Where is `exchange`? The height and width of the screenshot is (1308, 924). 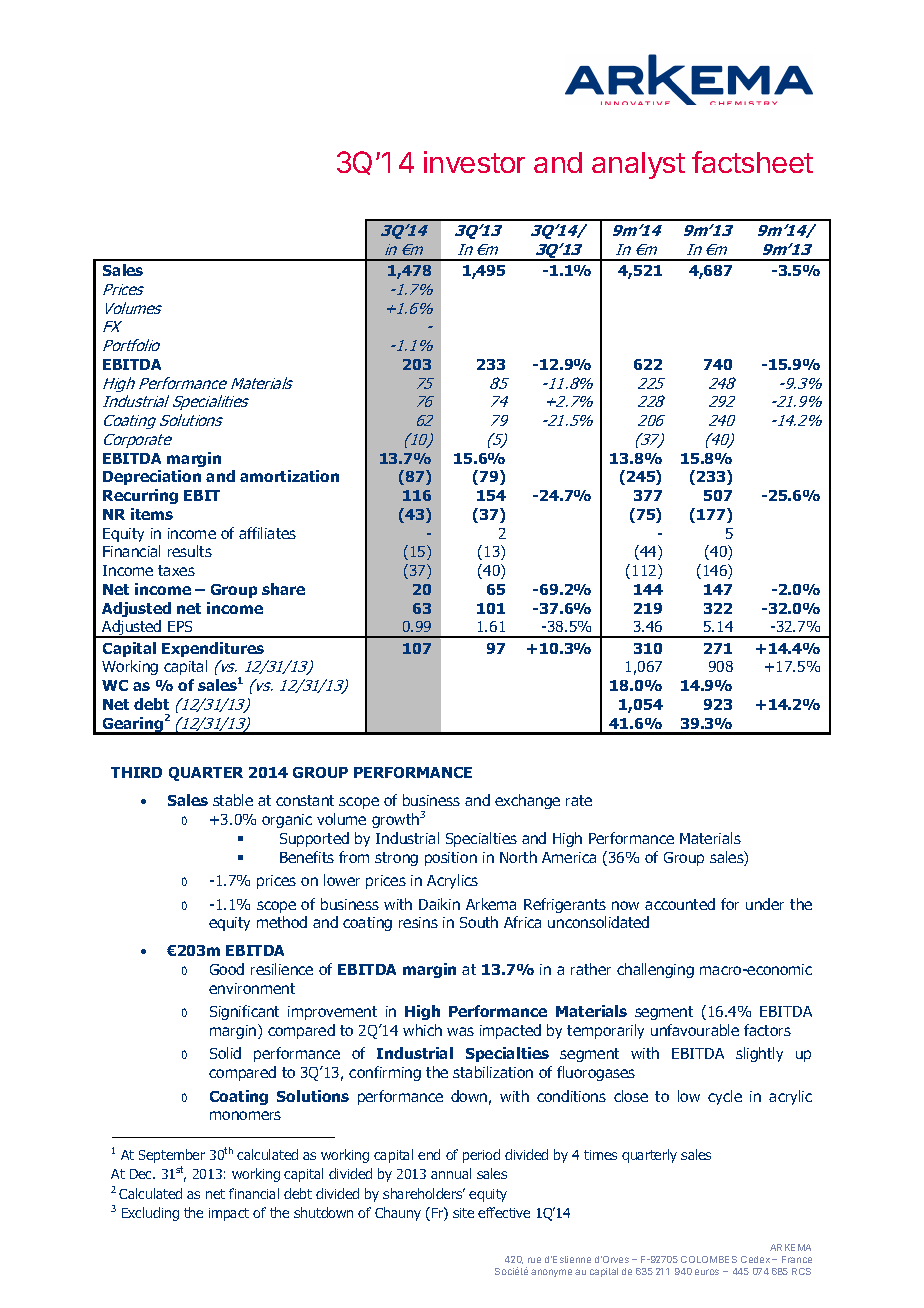
exchange is located at coordinates (527, 801).
